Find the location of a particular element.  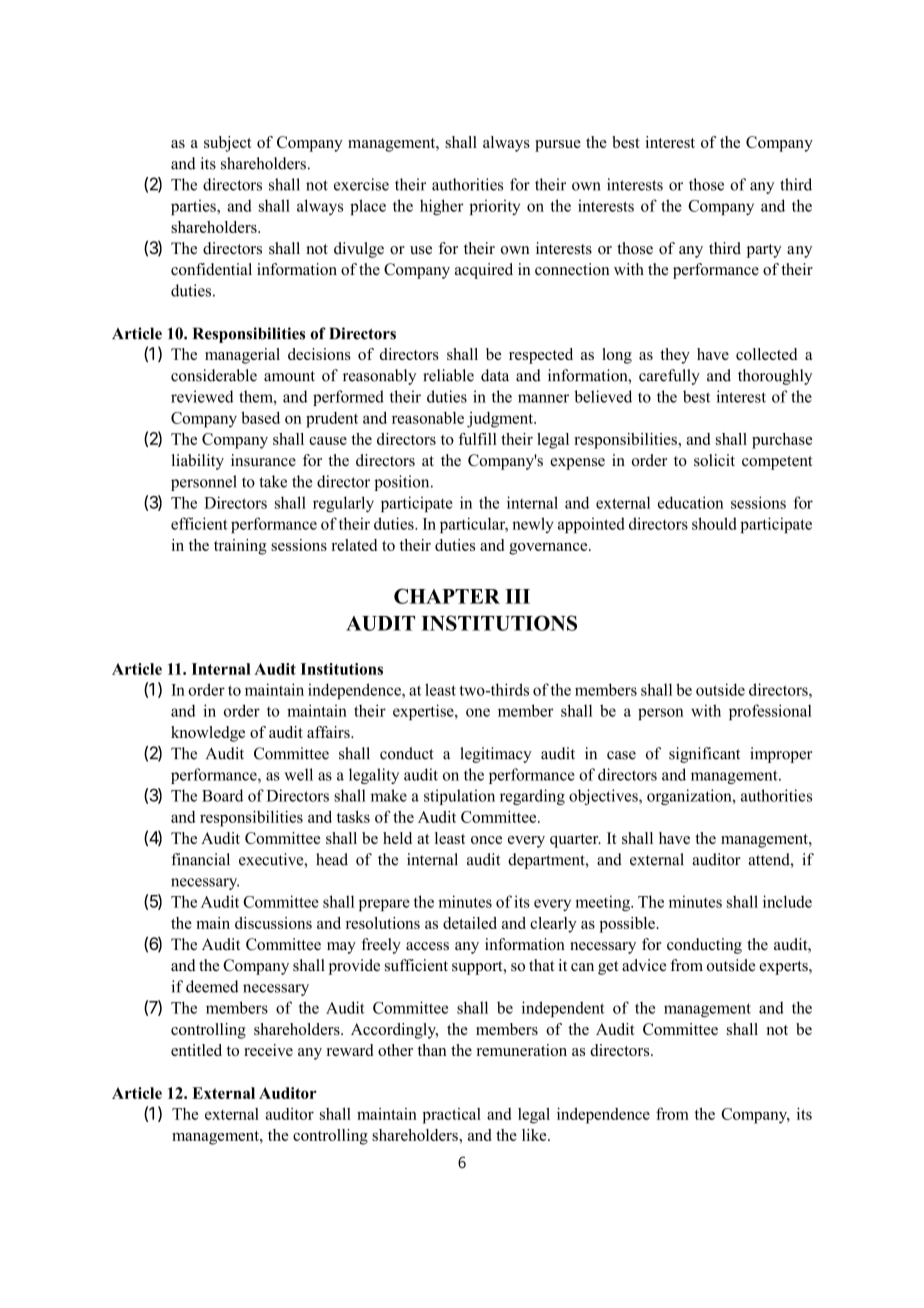

advice is located at coordinates (644, 965).
